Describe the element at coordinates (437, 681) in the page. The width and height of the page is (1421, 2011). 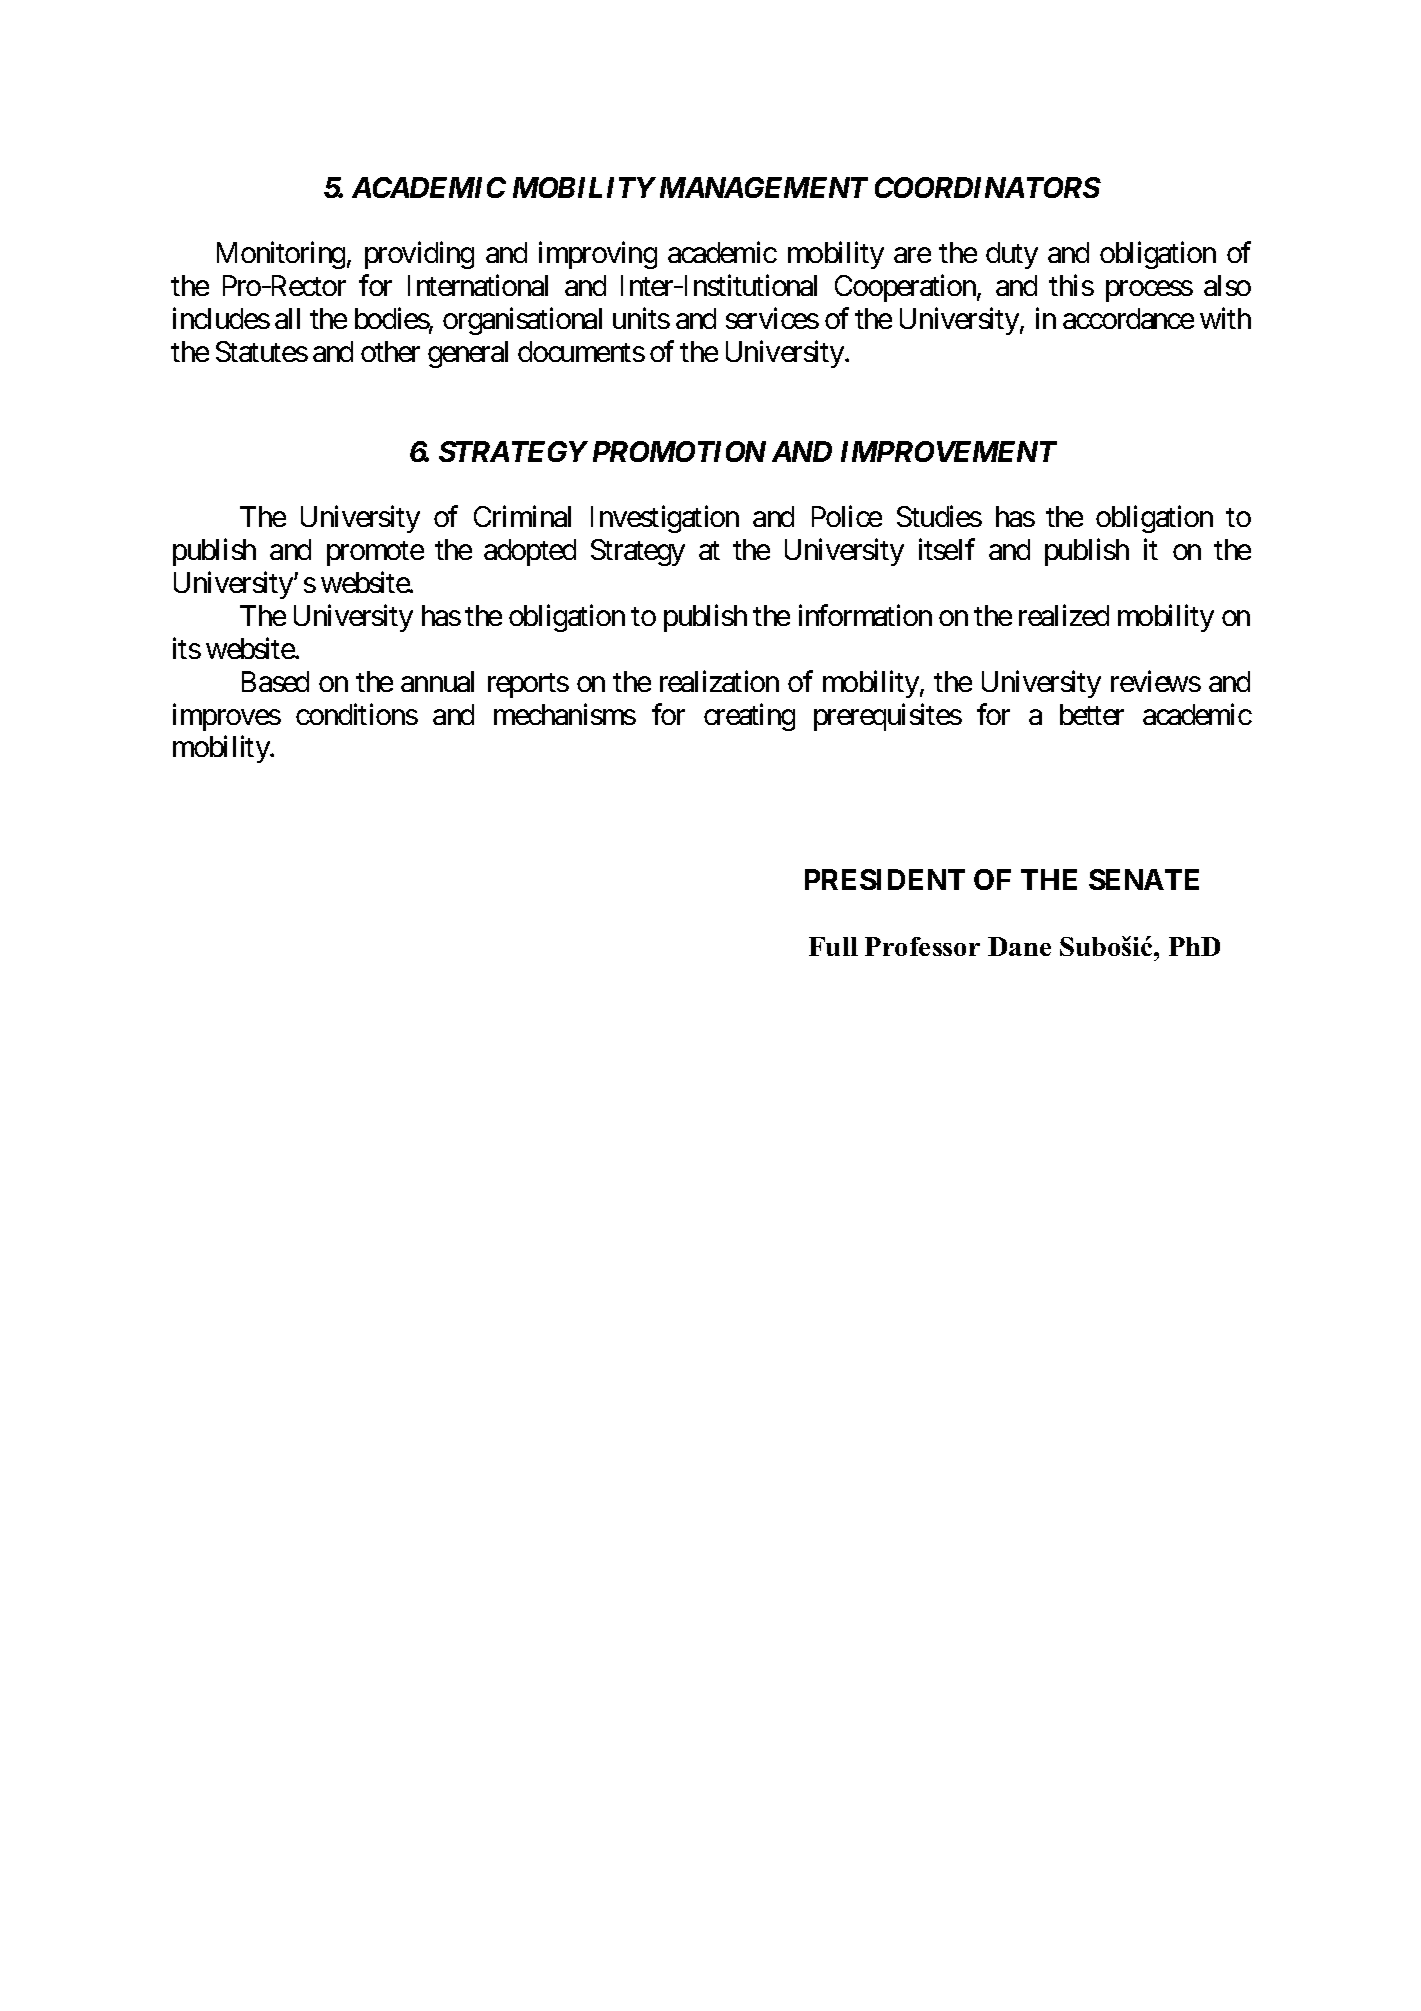
I see `annual` at that location.
